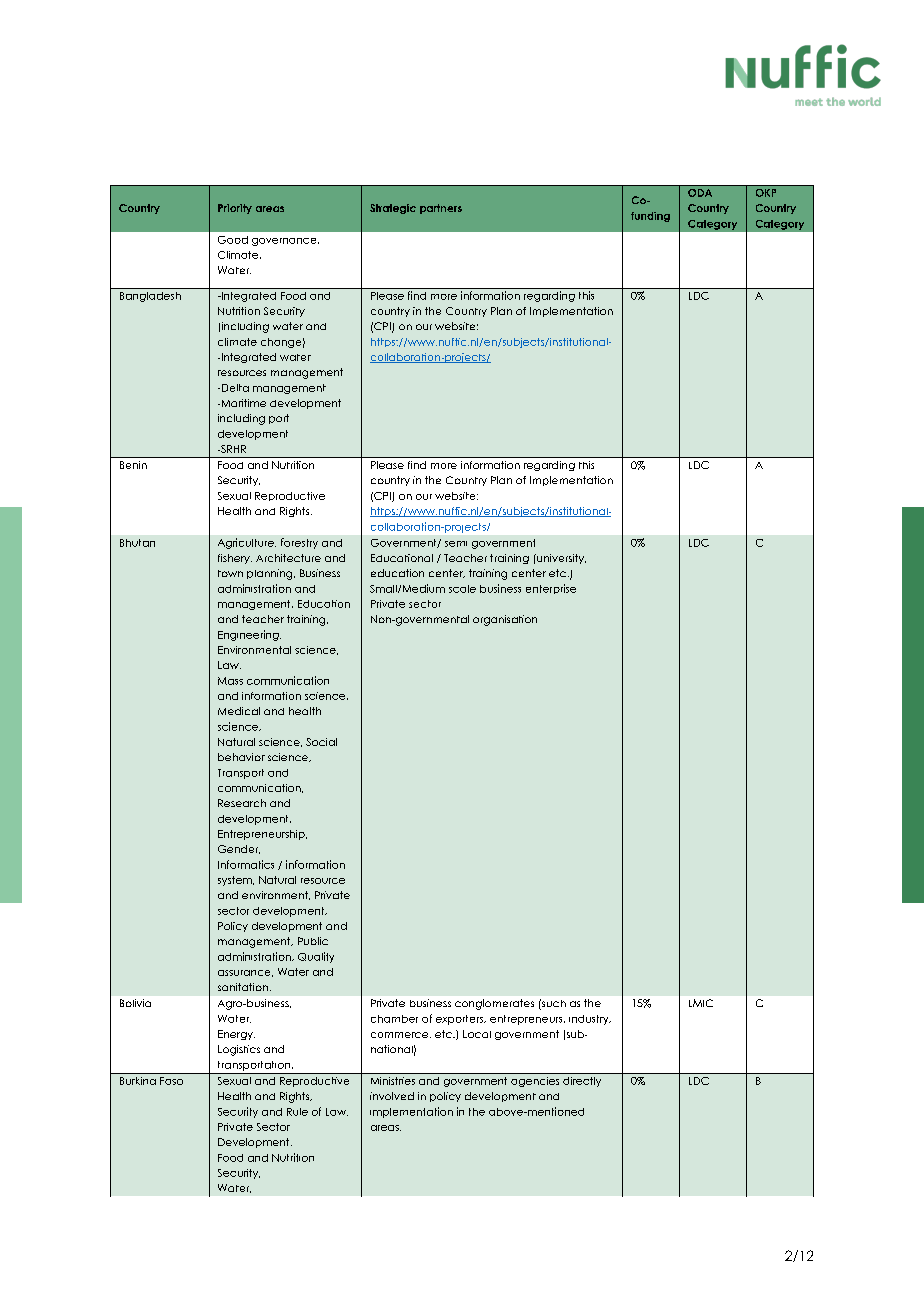 The image size is (924, 1308). Describe the element at coordinates (535, 1082) in the image. I see `agencies` at that location.
